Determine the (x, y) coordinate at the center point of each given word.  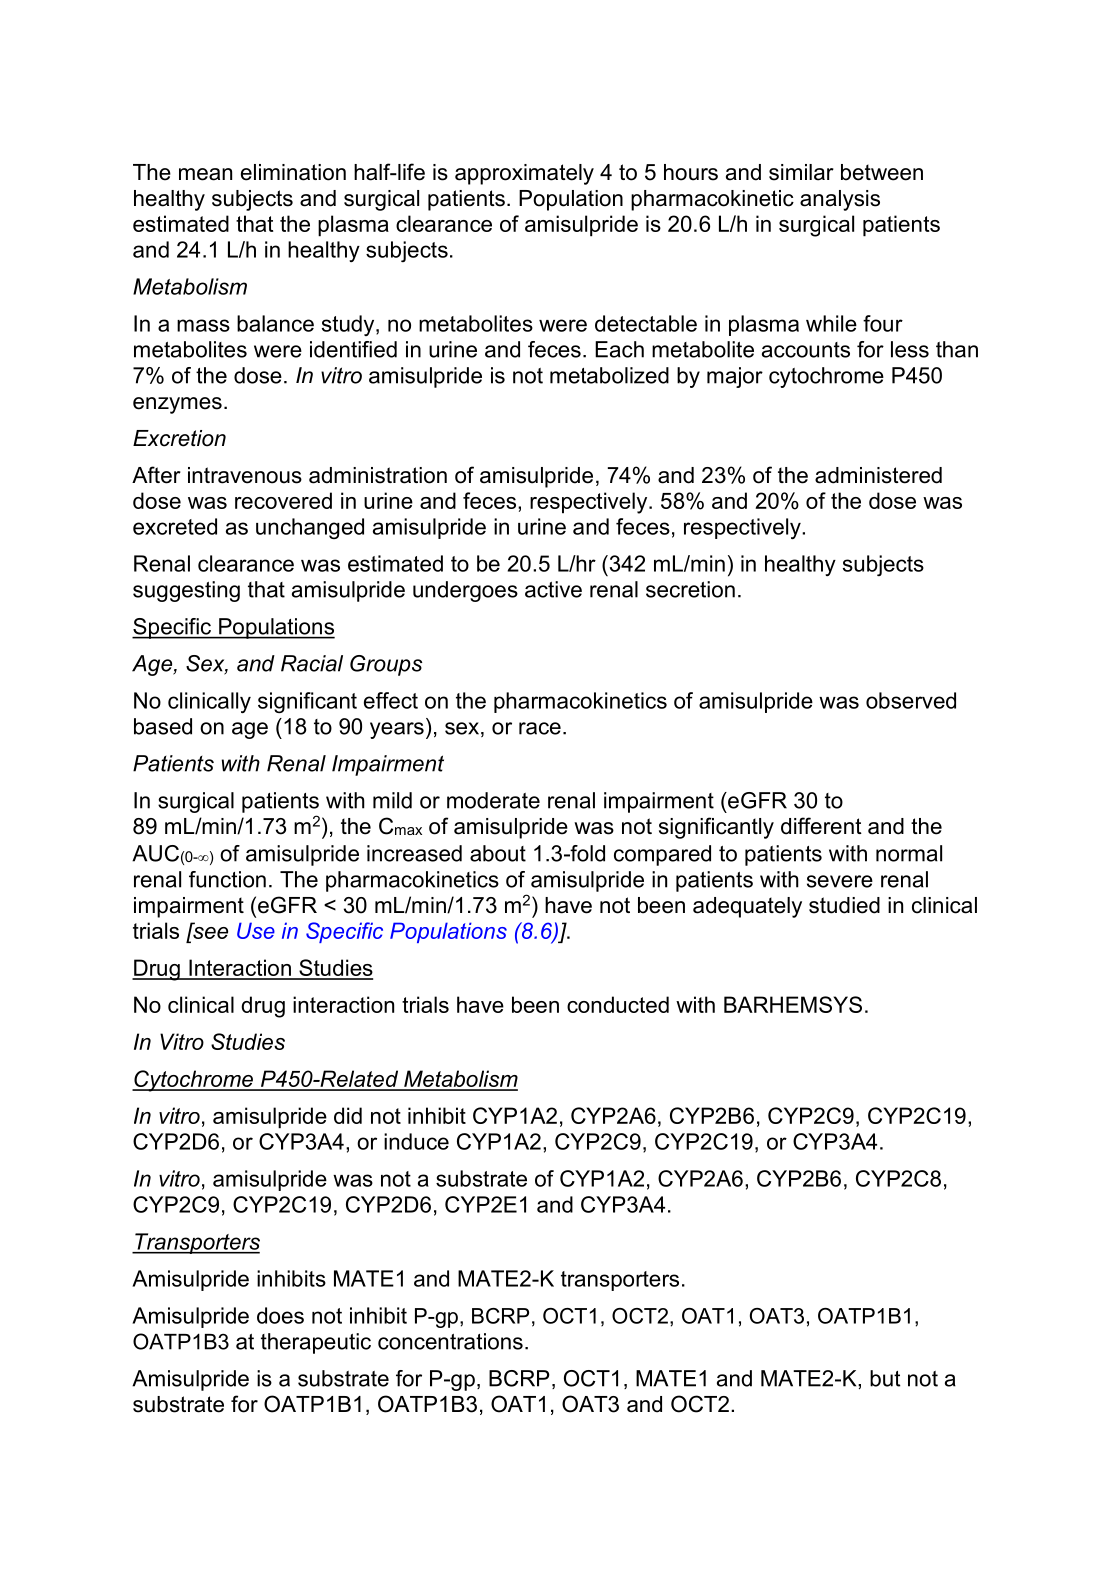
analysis (840, 200)
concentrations (450, 1341)
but (885, 1378)
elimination (293, 172)
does (280, 1315)
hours (691, 172)
